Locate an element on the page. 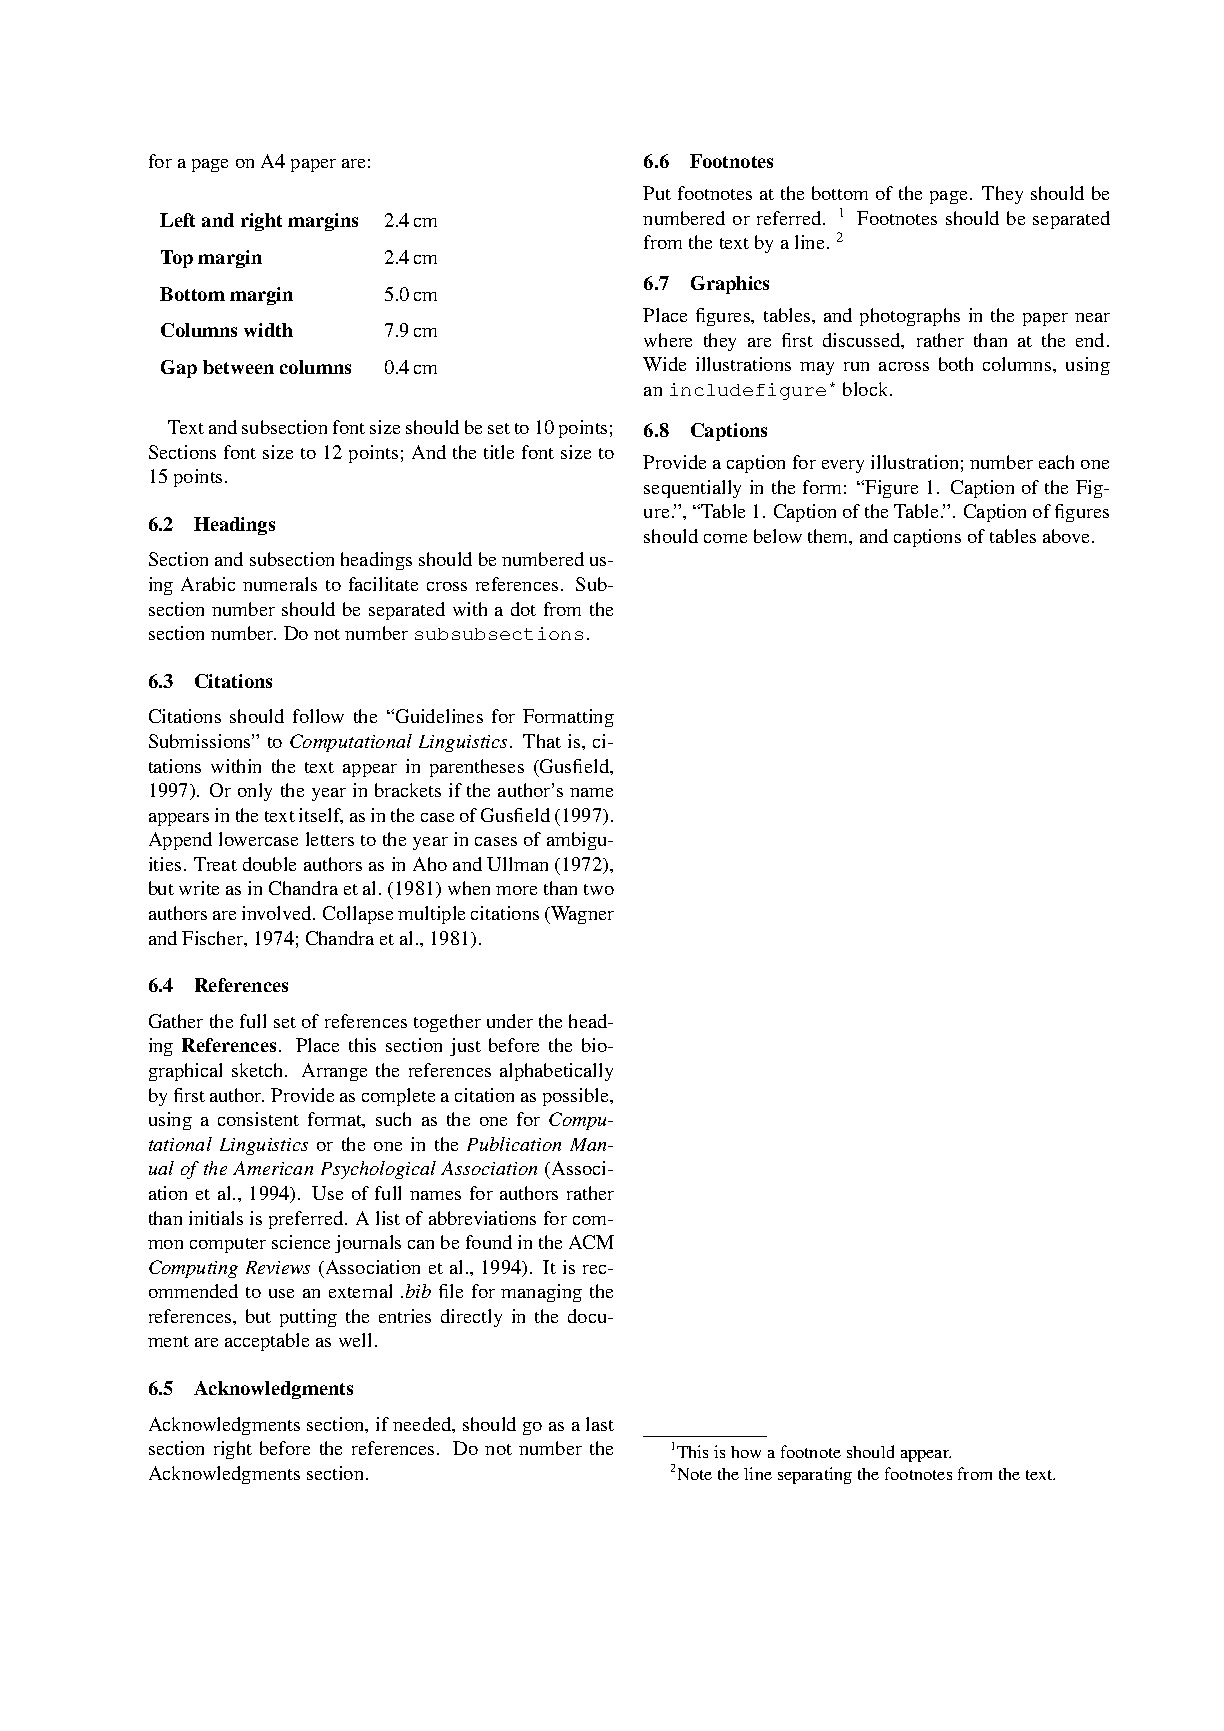 Image resolution: width=1224 pixels, height=1731 pixels. width is located at coordinates (268, 330).
